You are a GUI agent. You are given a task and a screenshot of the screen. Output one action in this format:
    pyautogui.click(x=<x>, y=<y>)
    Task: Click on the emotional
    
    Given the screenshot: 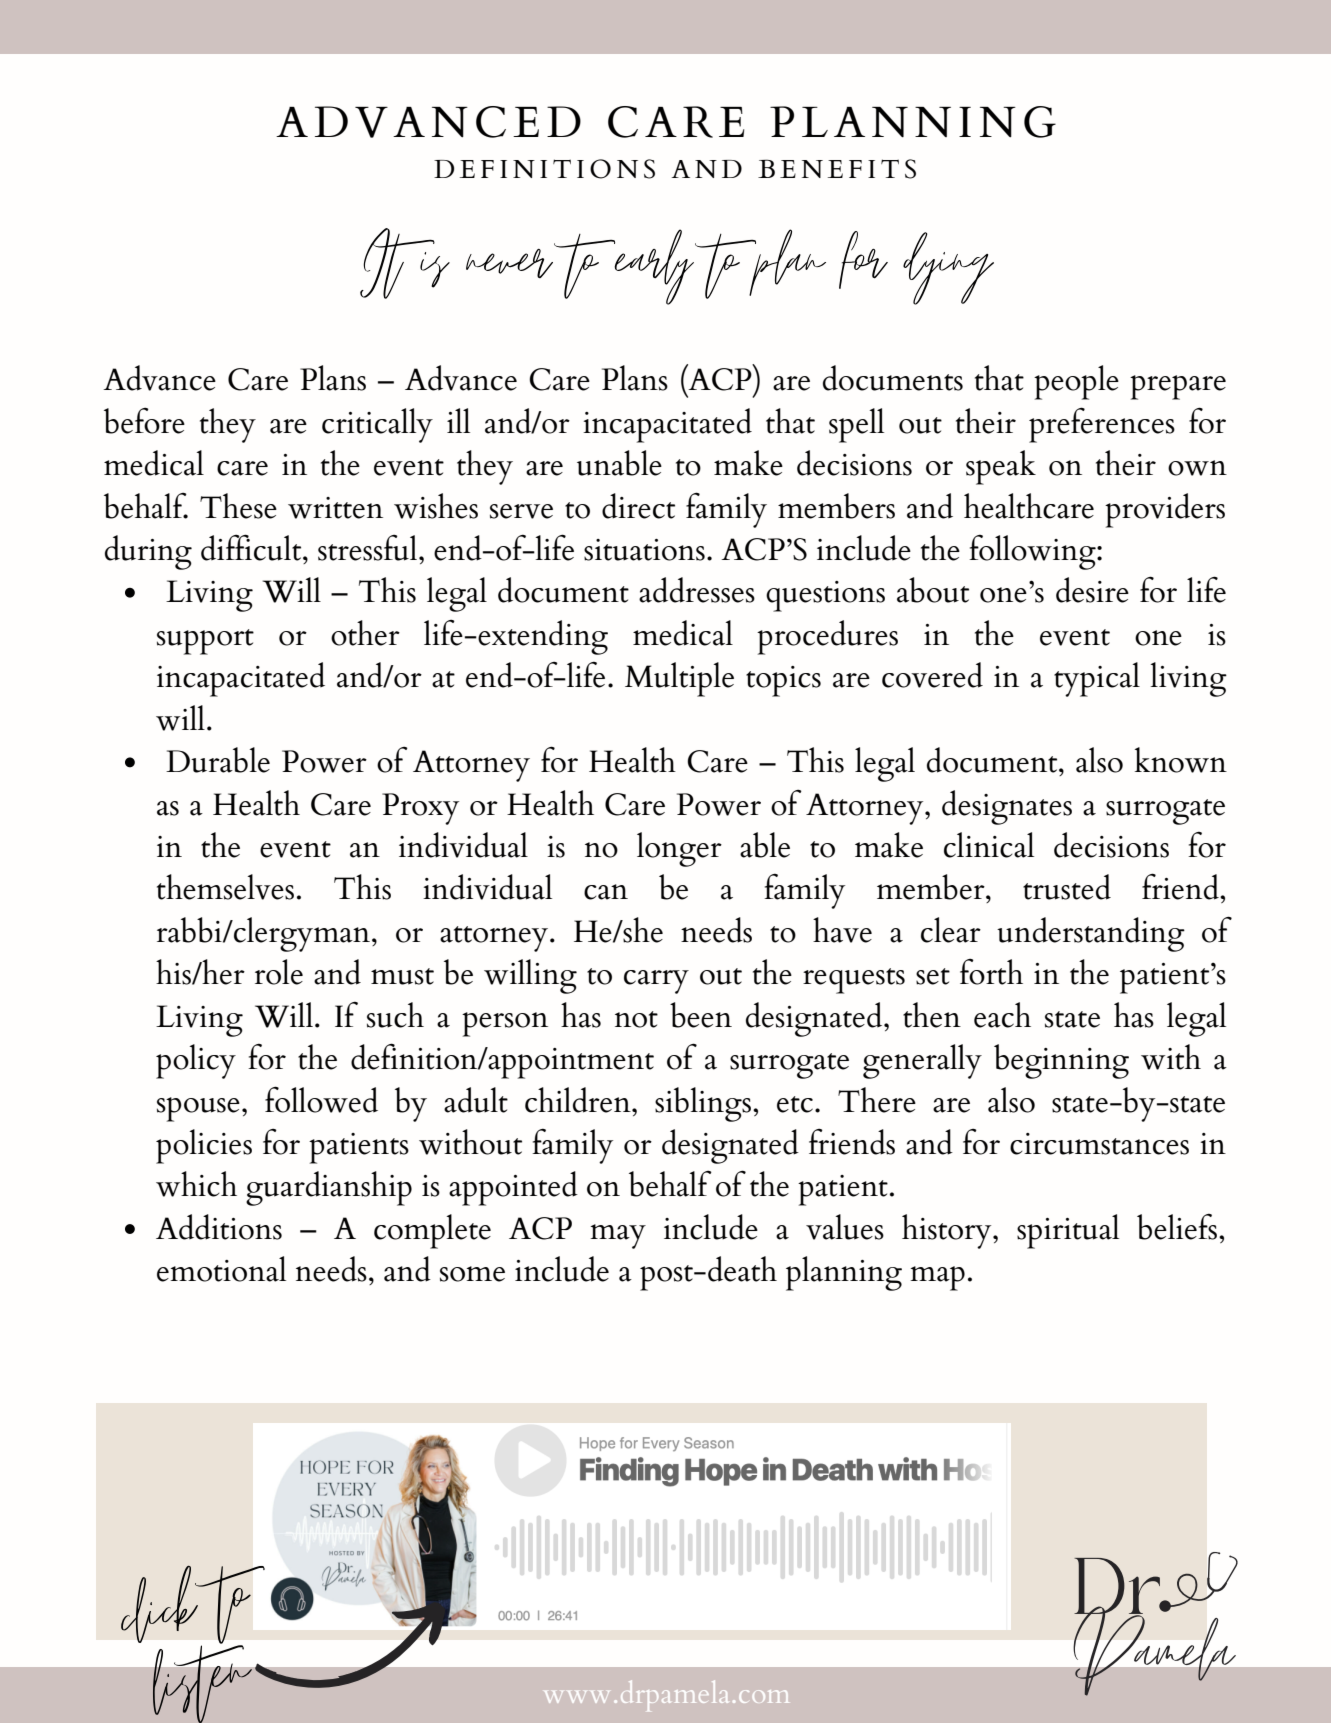 What is the action you would take?
    pyautogui.click(x=221, y=1269)
